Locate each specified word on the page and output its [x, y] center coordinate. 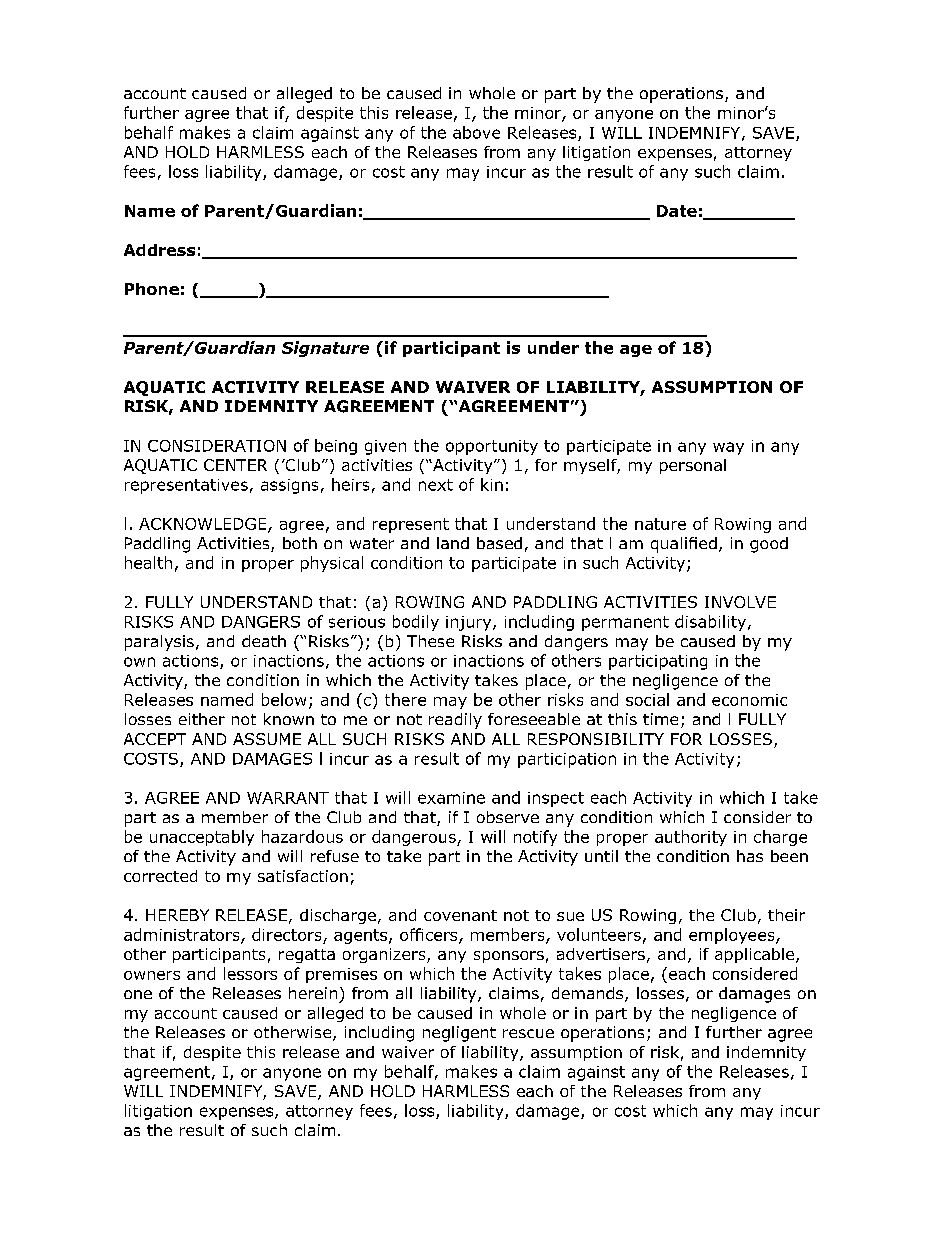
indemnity [766, 1053]
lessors [250, 973]
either [202, 719]
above [476, 132]
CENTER [235, 465]
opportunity [492, 447]
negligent [459, 1034]
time [660, 719]
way [728, 448]
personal [693, 466]
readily [455, 721]
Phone [152, 289]
